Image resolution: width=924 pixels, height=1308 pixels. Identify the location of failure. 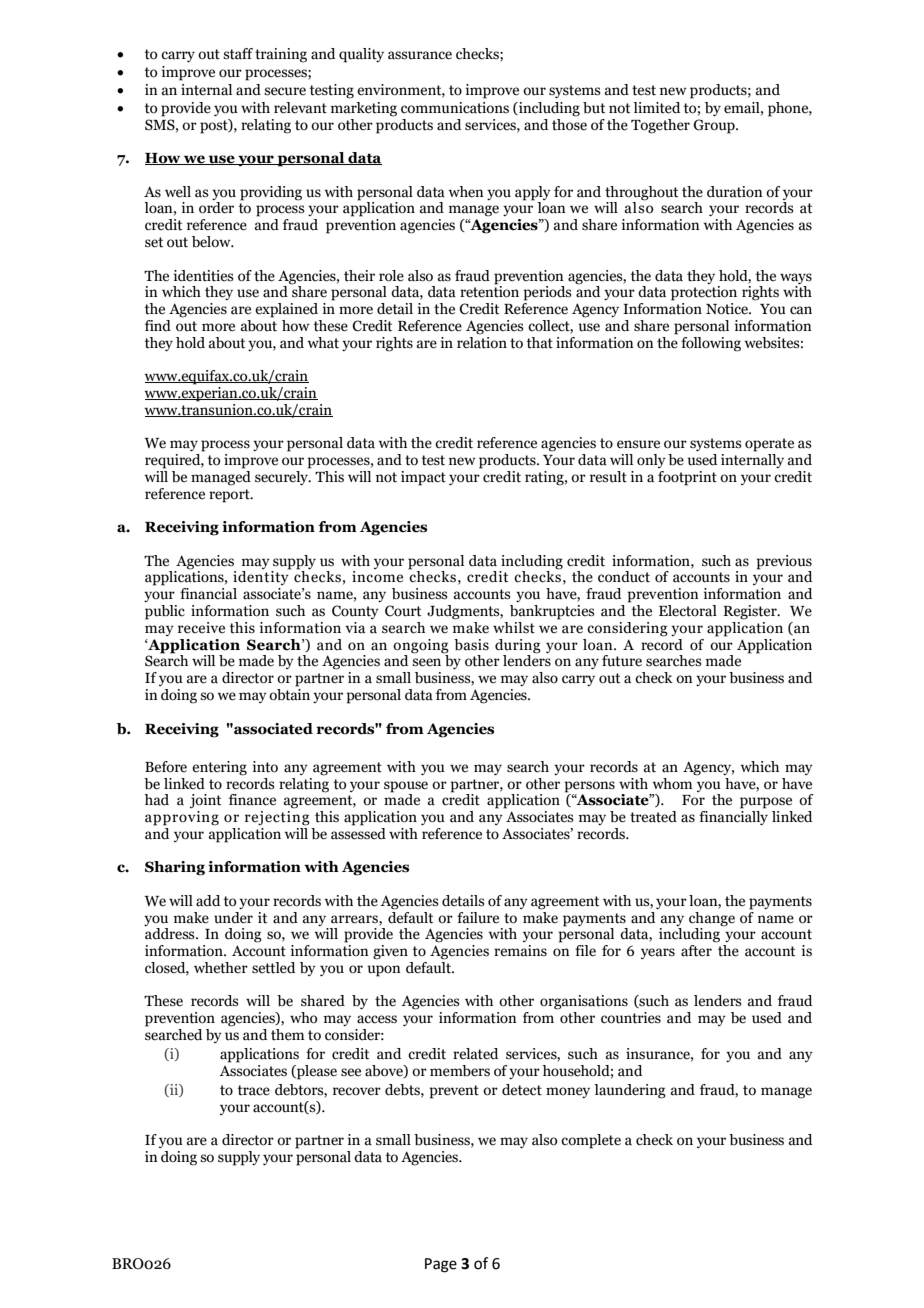
(478, 918).
